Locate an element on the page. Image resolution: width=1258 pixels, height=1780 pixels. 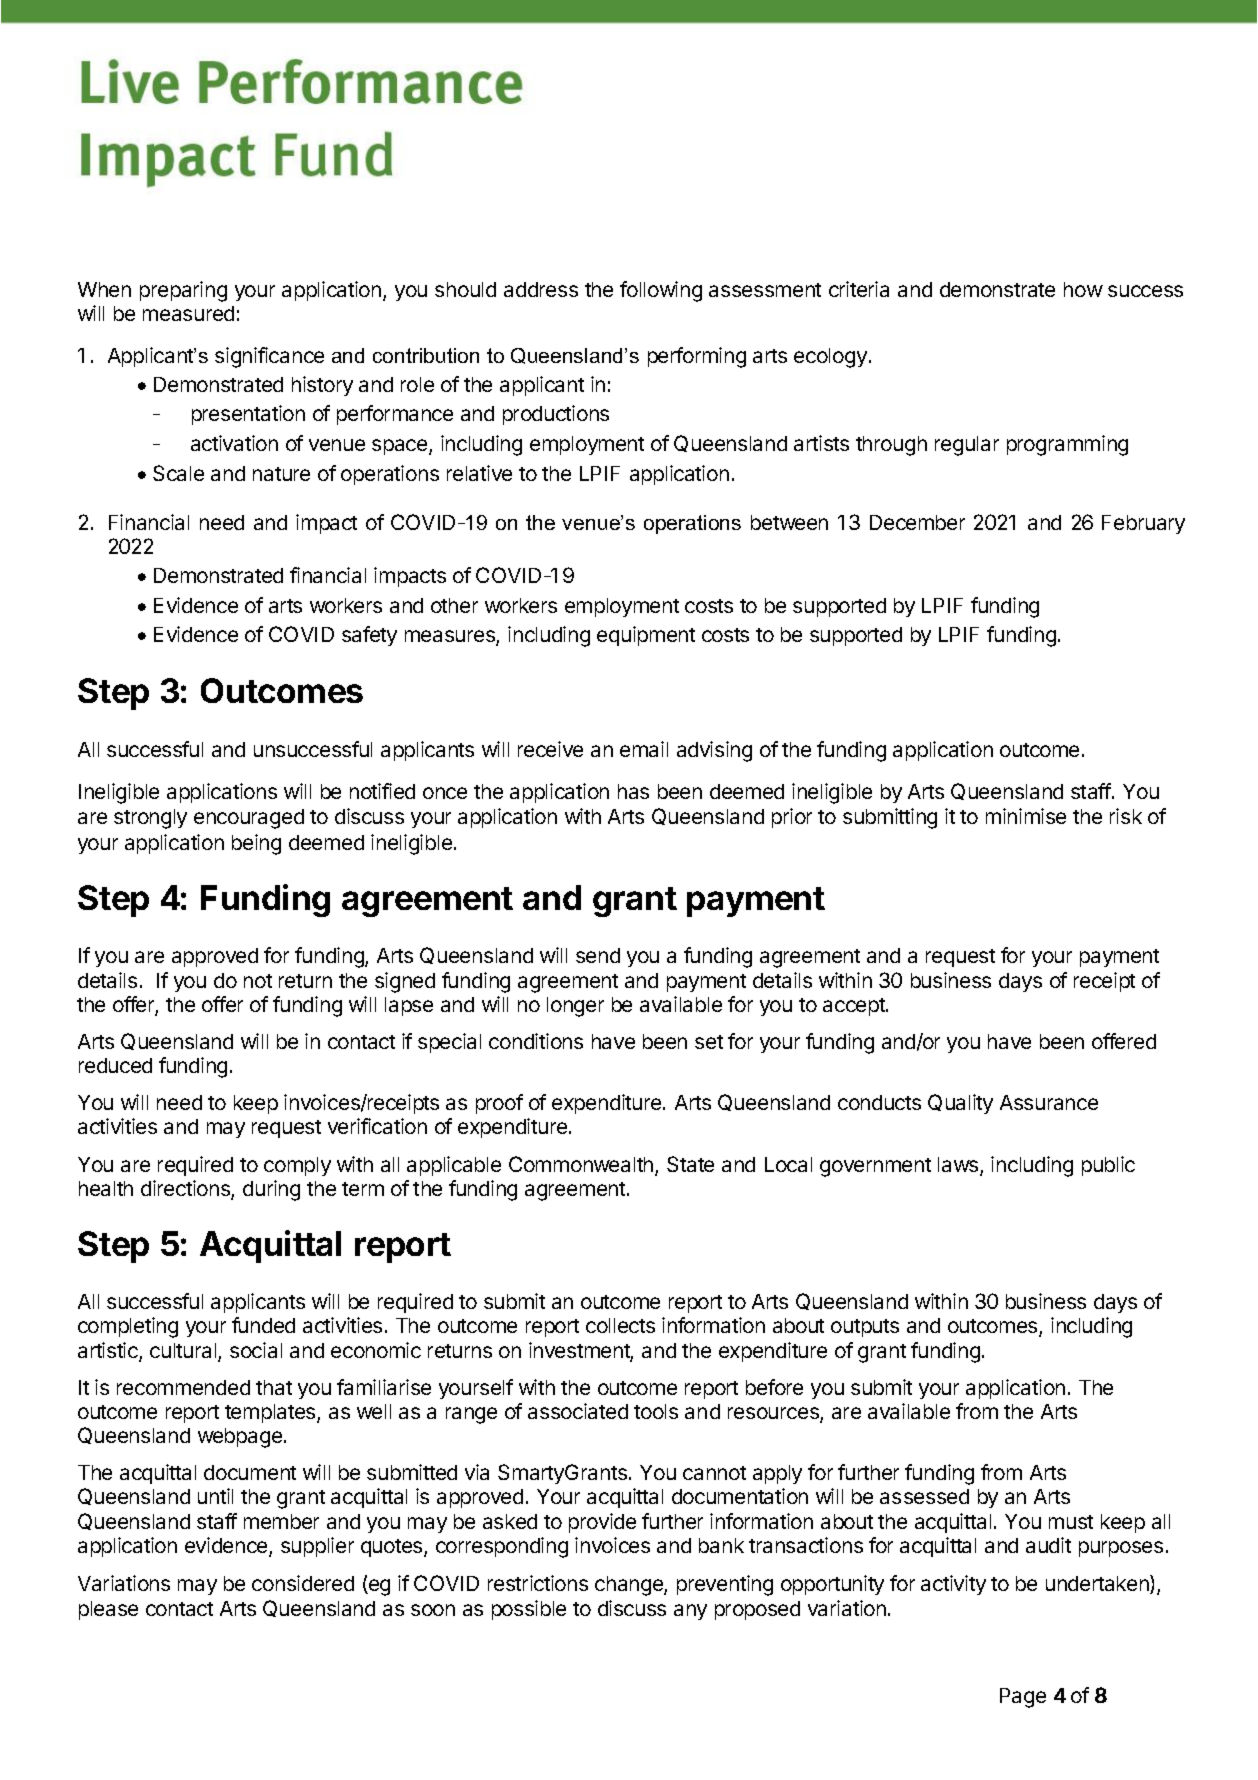
safety is located at coordinates (369, 636).
